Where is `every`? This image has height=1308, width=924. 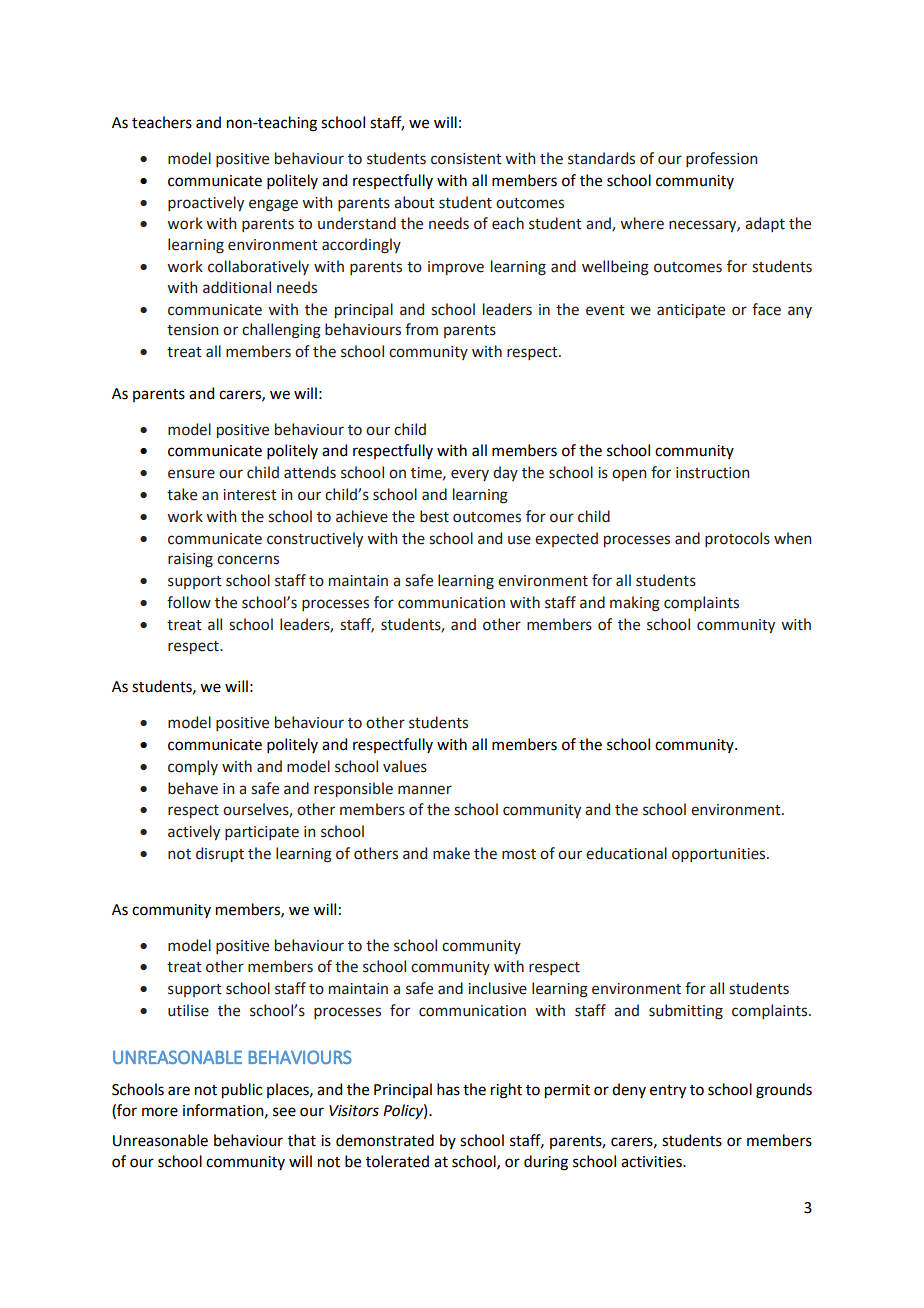
every is located at coordinates (470, 475).
